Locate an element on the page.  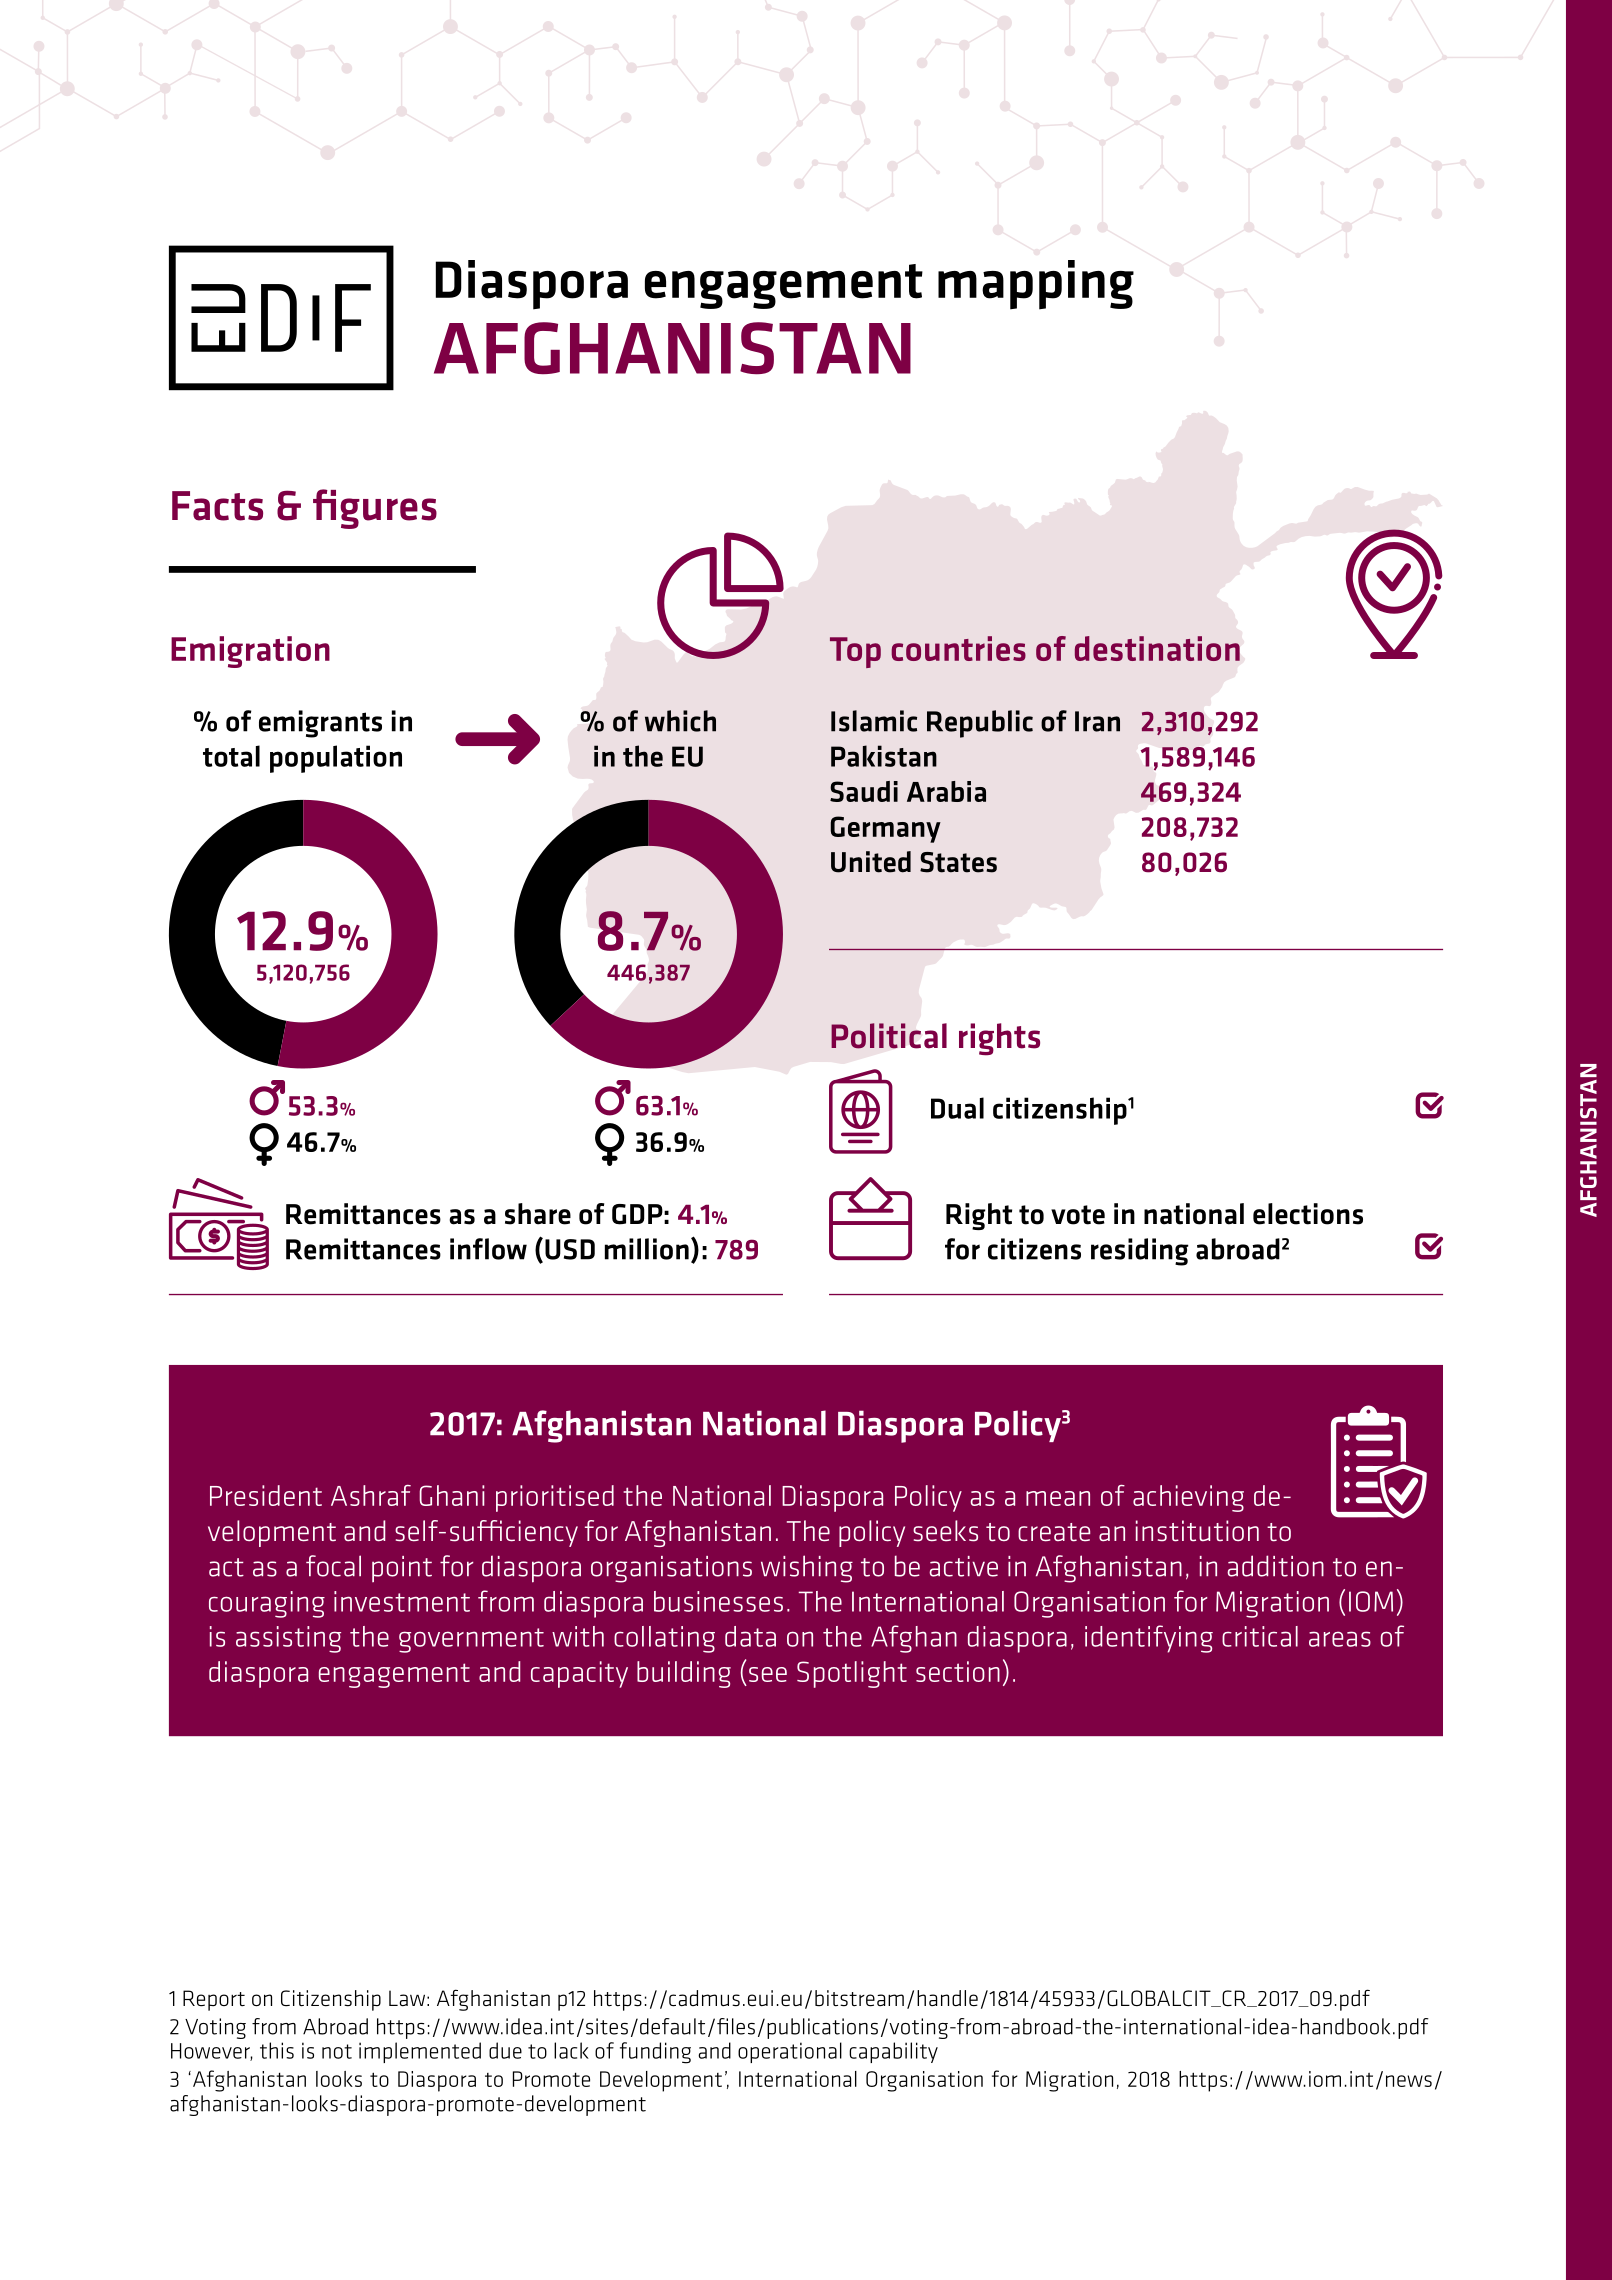
not is located at coordinates (337, 2051).
